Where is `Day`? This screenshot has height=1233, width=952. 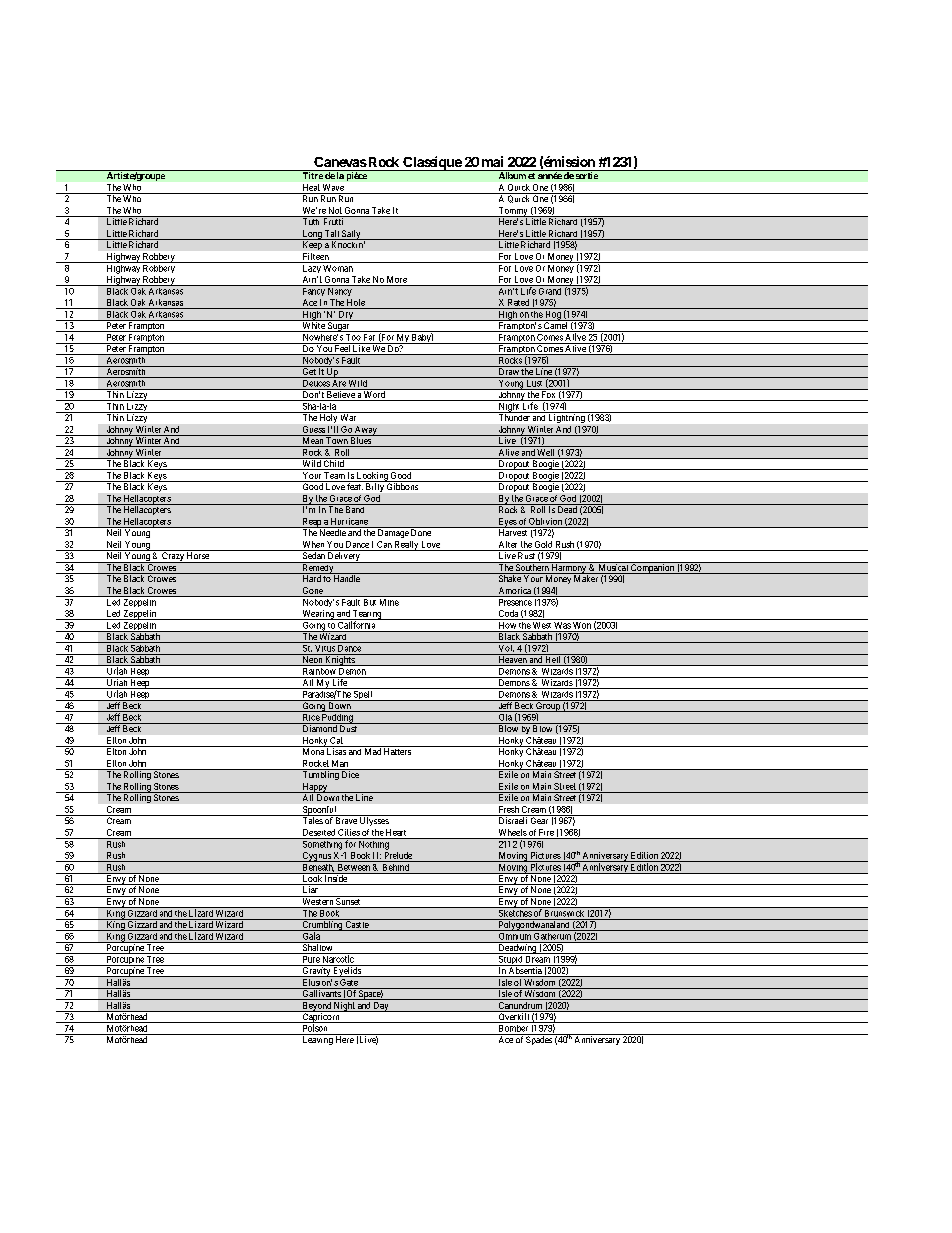
Day is located at coordinates (381, 1007).
